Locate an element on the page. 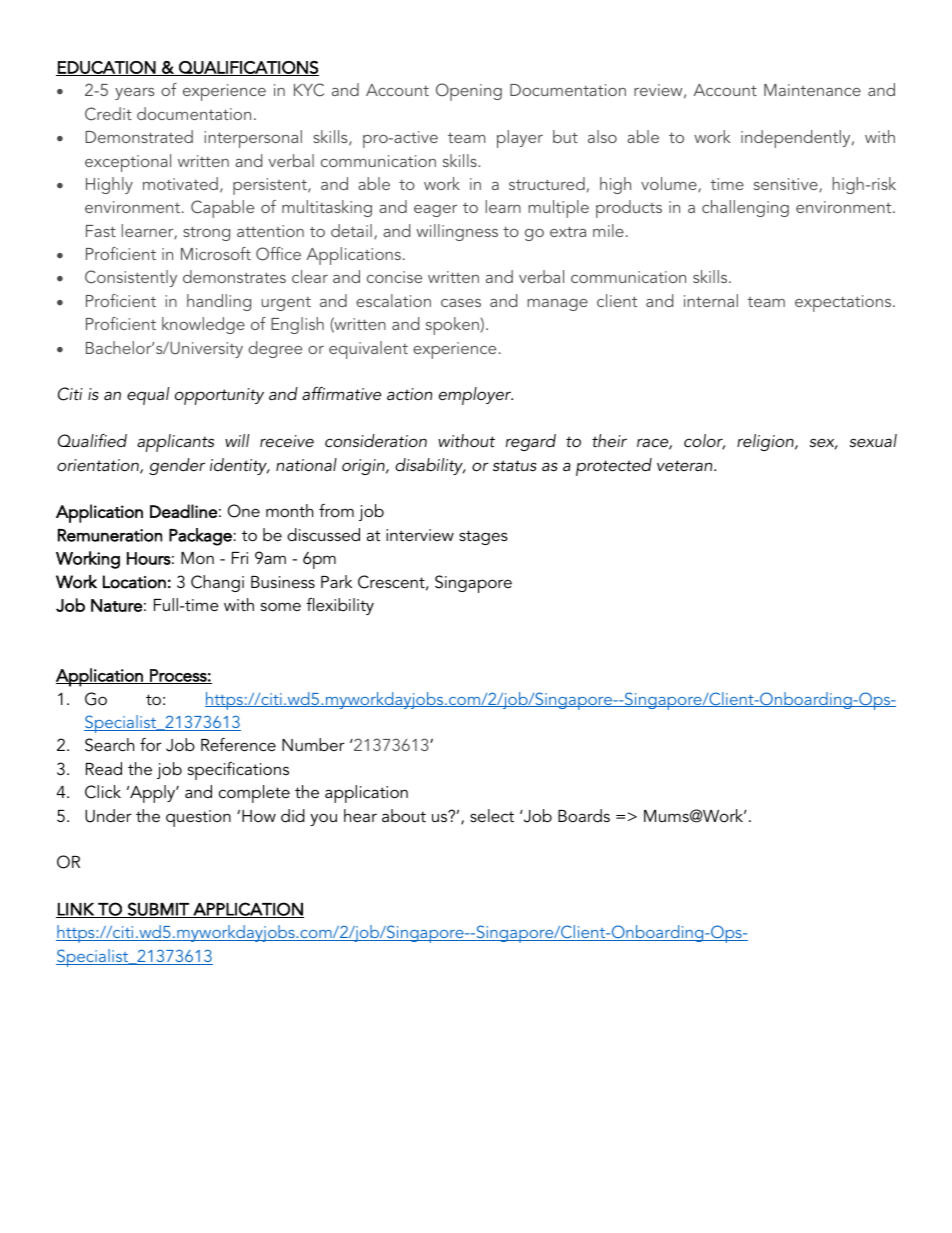  religion is located at coordinates (766, 442).
